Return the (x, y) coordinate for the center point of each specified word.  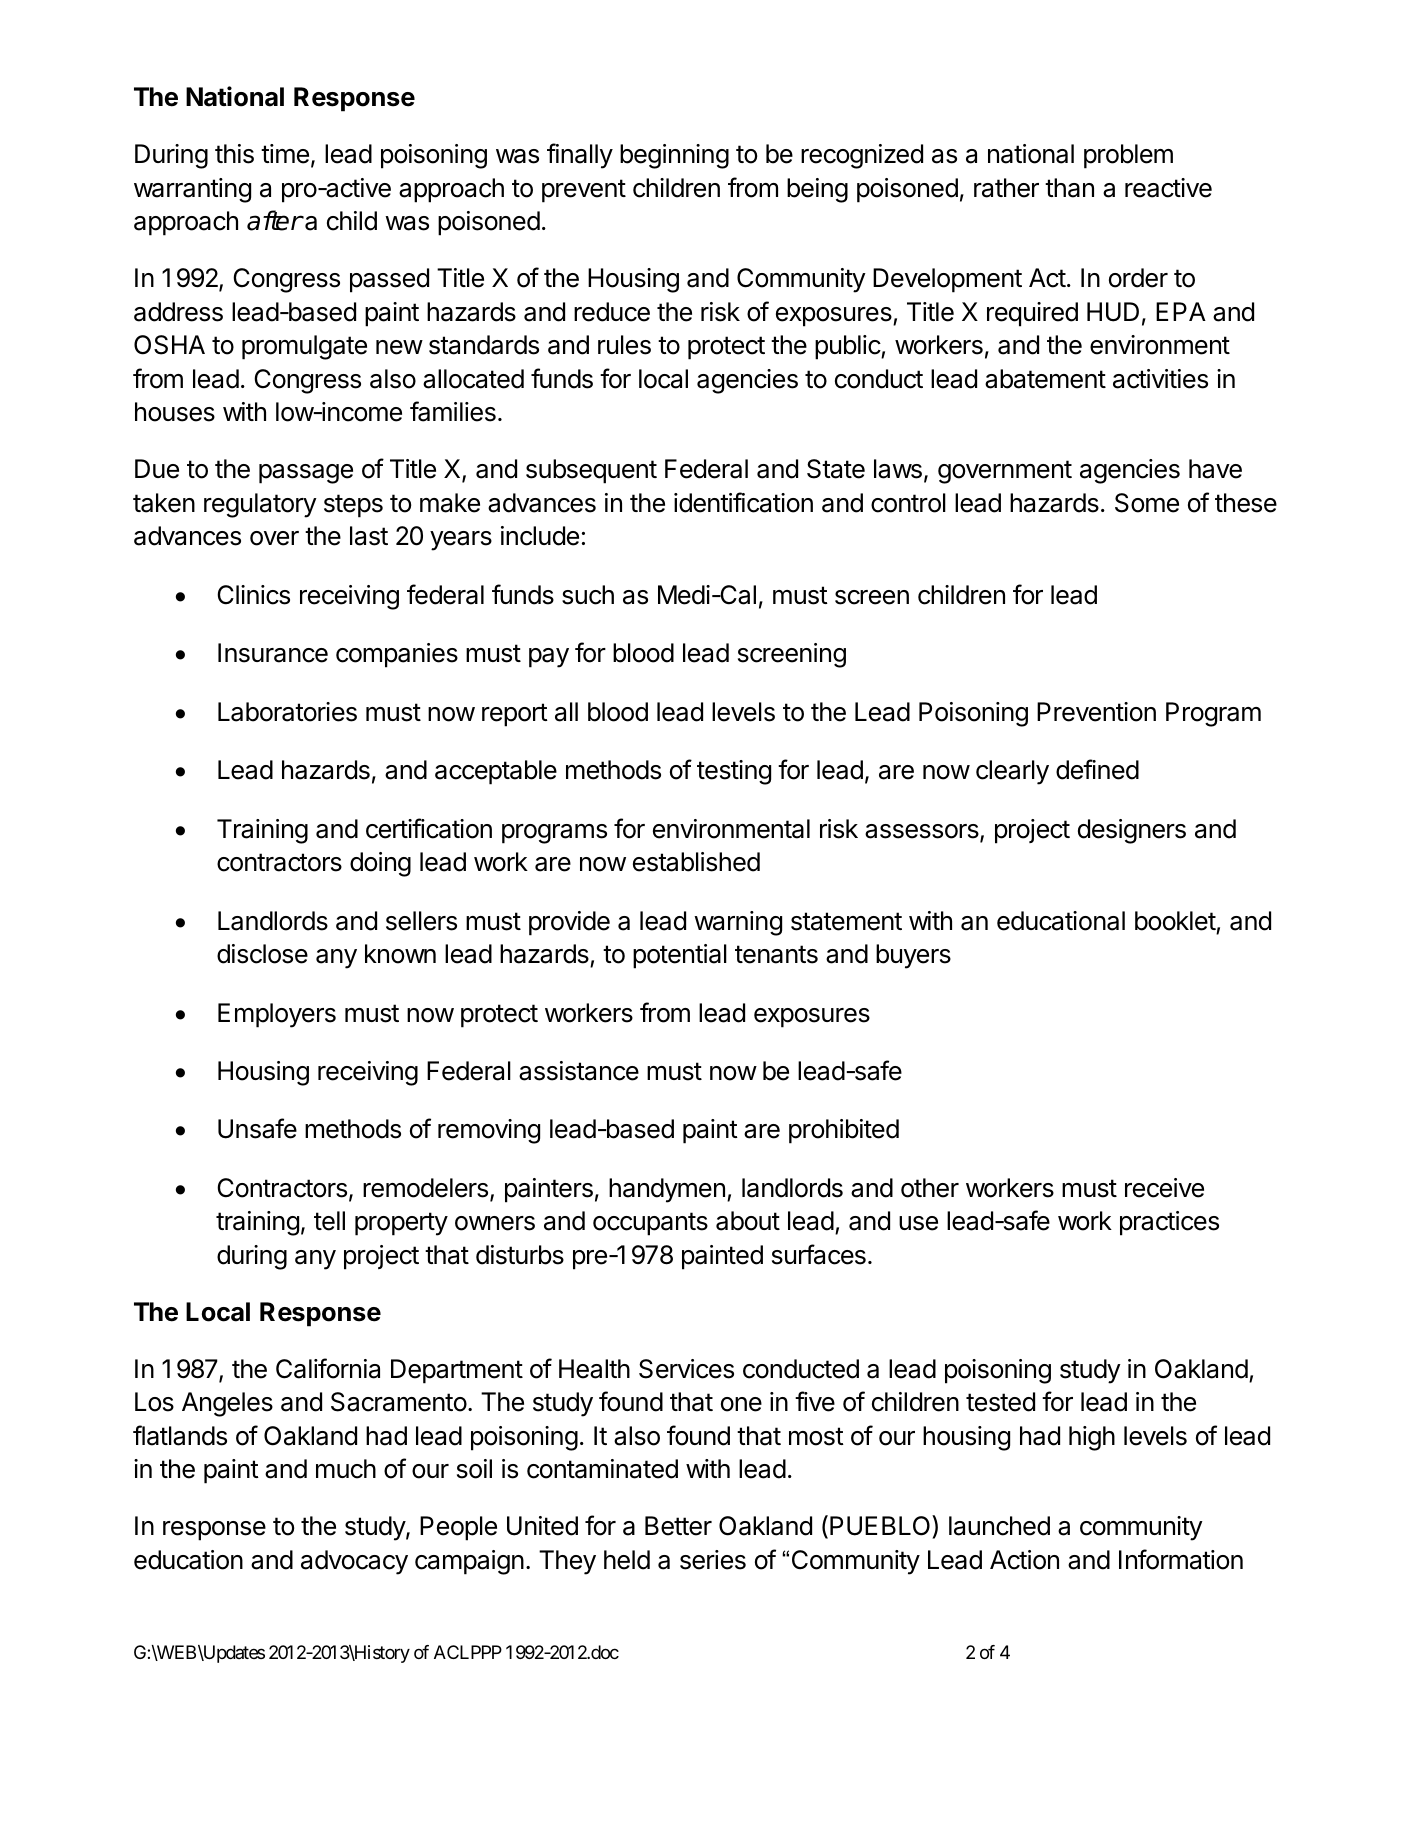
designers (1132, 831)
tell (329, 1221)
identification (743, 502)
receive (1164, 1188)
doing (380, 864)
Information (1181, 1559)
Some (1147, 503)
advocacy (354, 1562)
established (696, 862)
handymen (667, 1190)
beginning (674, 156)
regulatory (260, 505)
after (274, 220)
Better (678, 1526)
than (1069, 188)
